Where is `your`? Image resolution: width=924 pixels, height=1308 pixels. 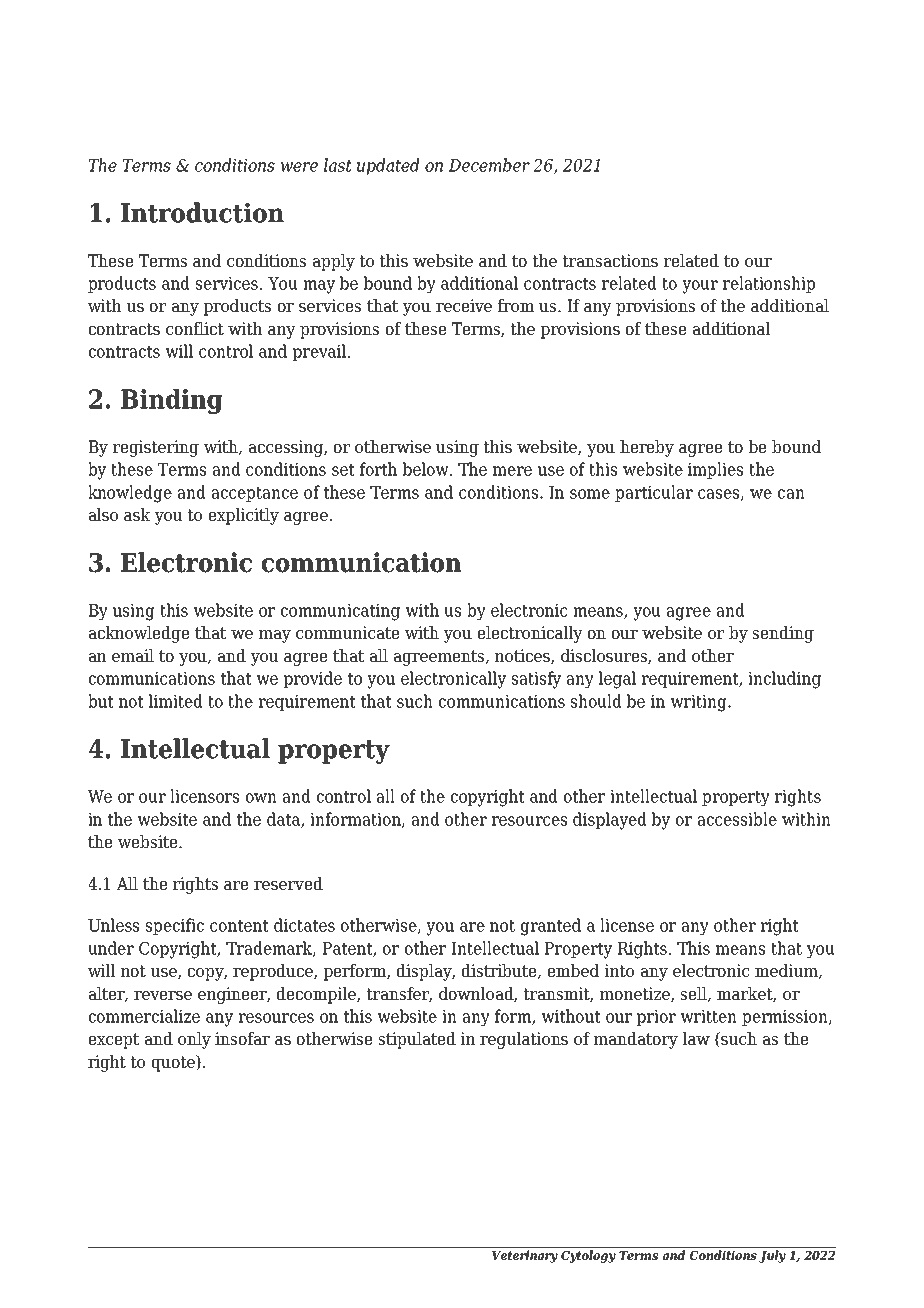
your is located at coordinates (700, 287).
